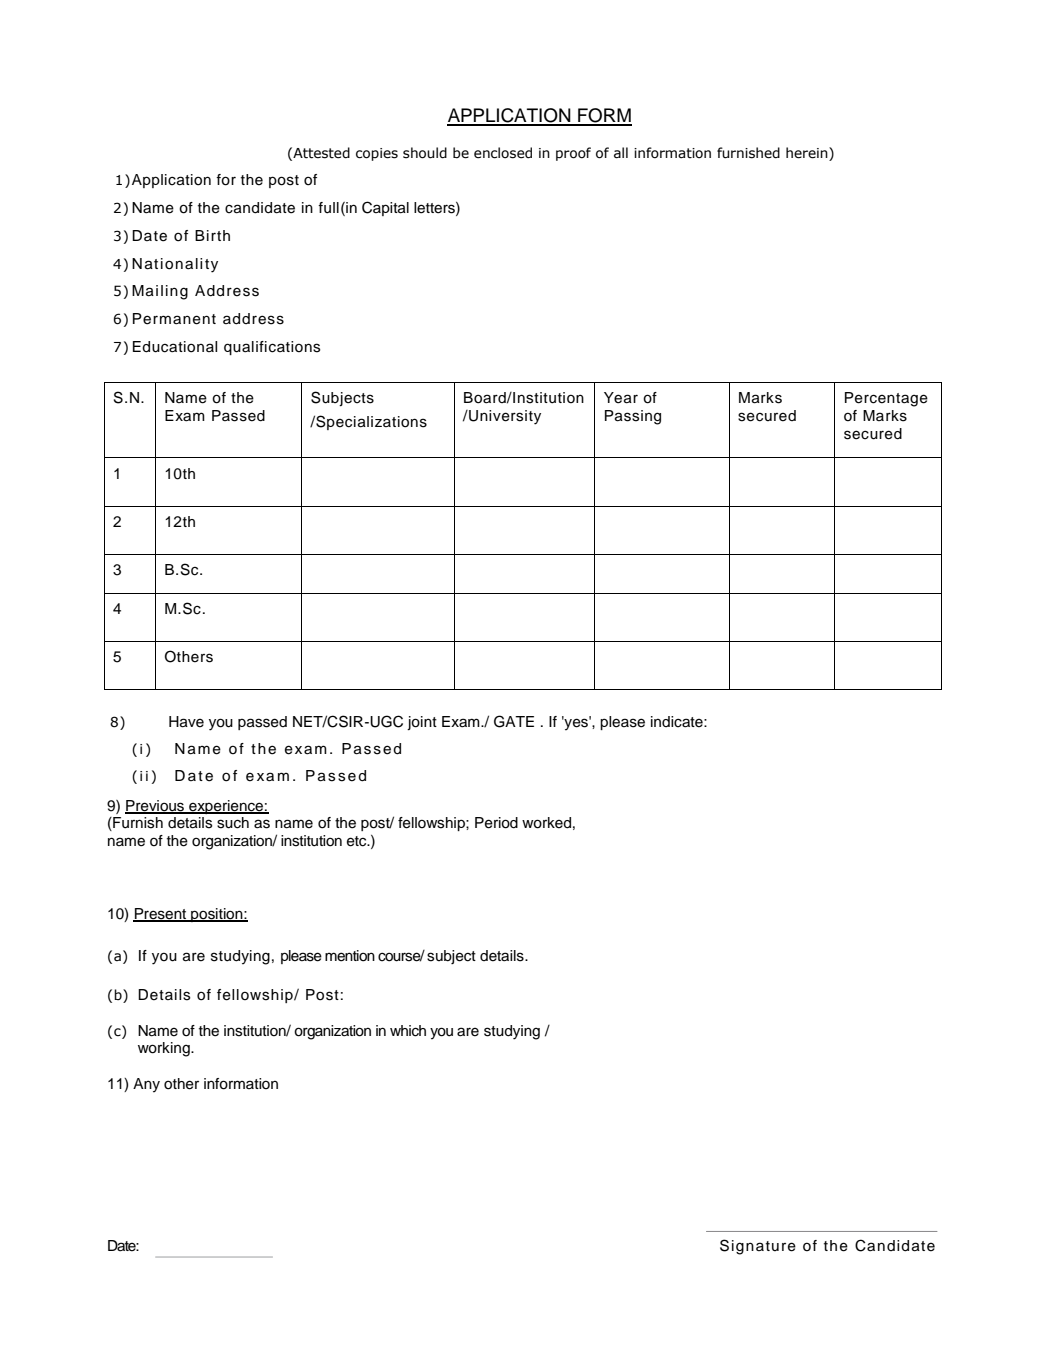  Describe the element at coordinates (514, 721) in the screenshot. I see `GATE` at that location.
